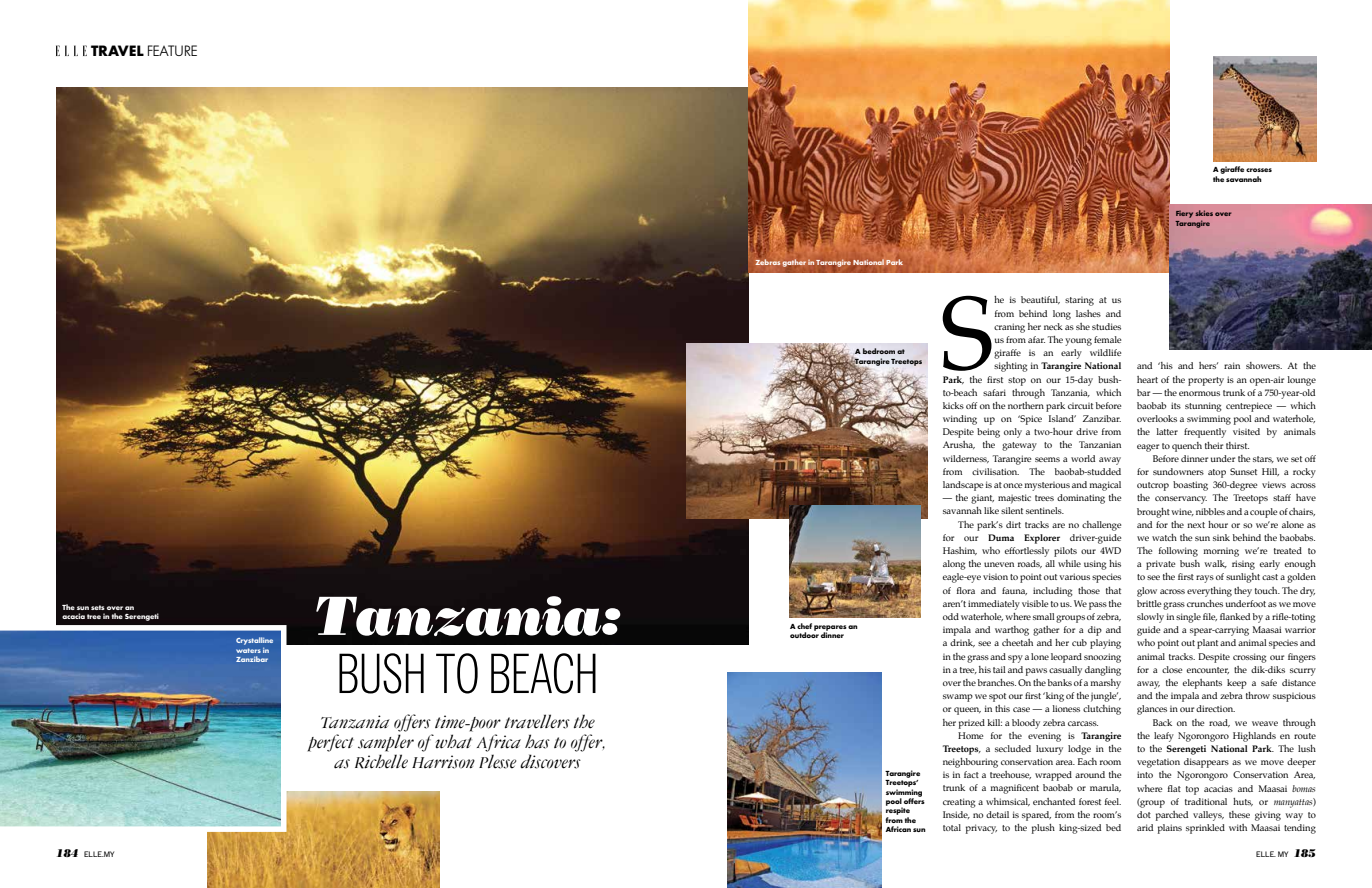  Describe the element at coordinates (1259, 170) in the image. I see `crosses` at that location.
